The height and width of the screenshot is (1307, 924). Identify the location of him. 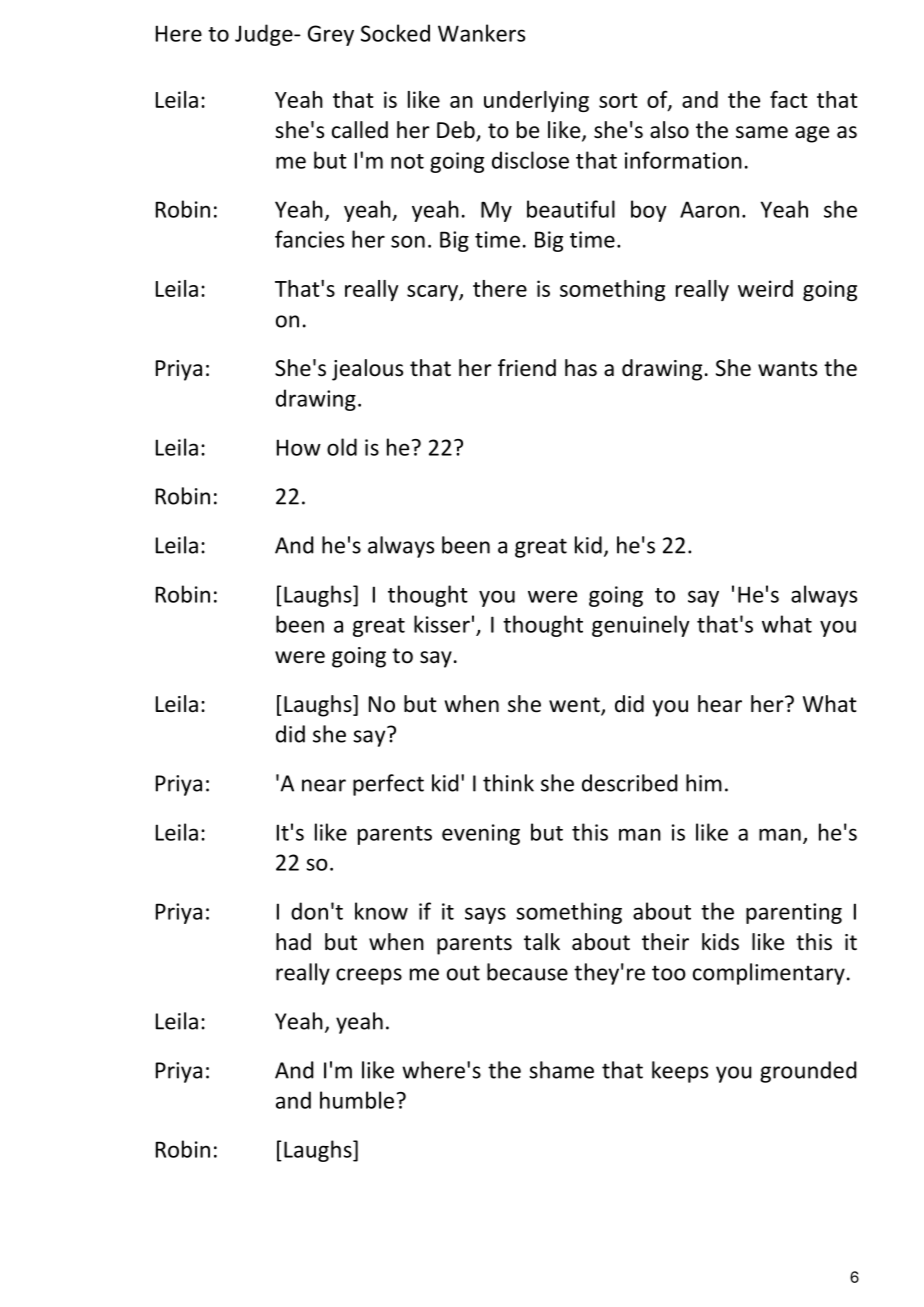
(704, 783).
